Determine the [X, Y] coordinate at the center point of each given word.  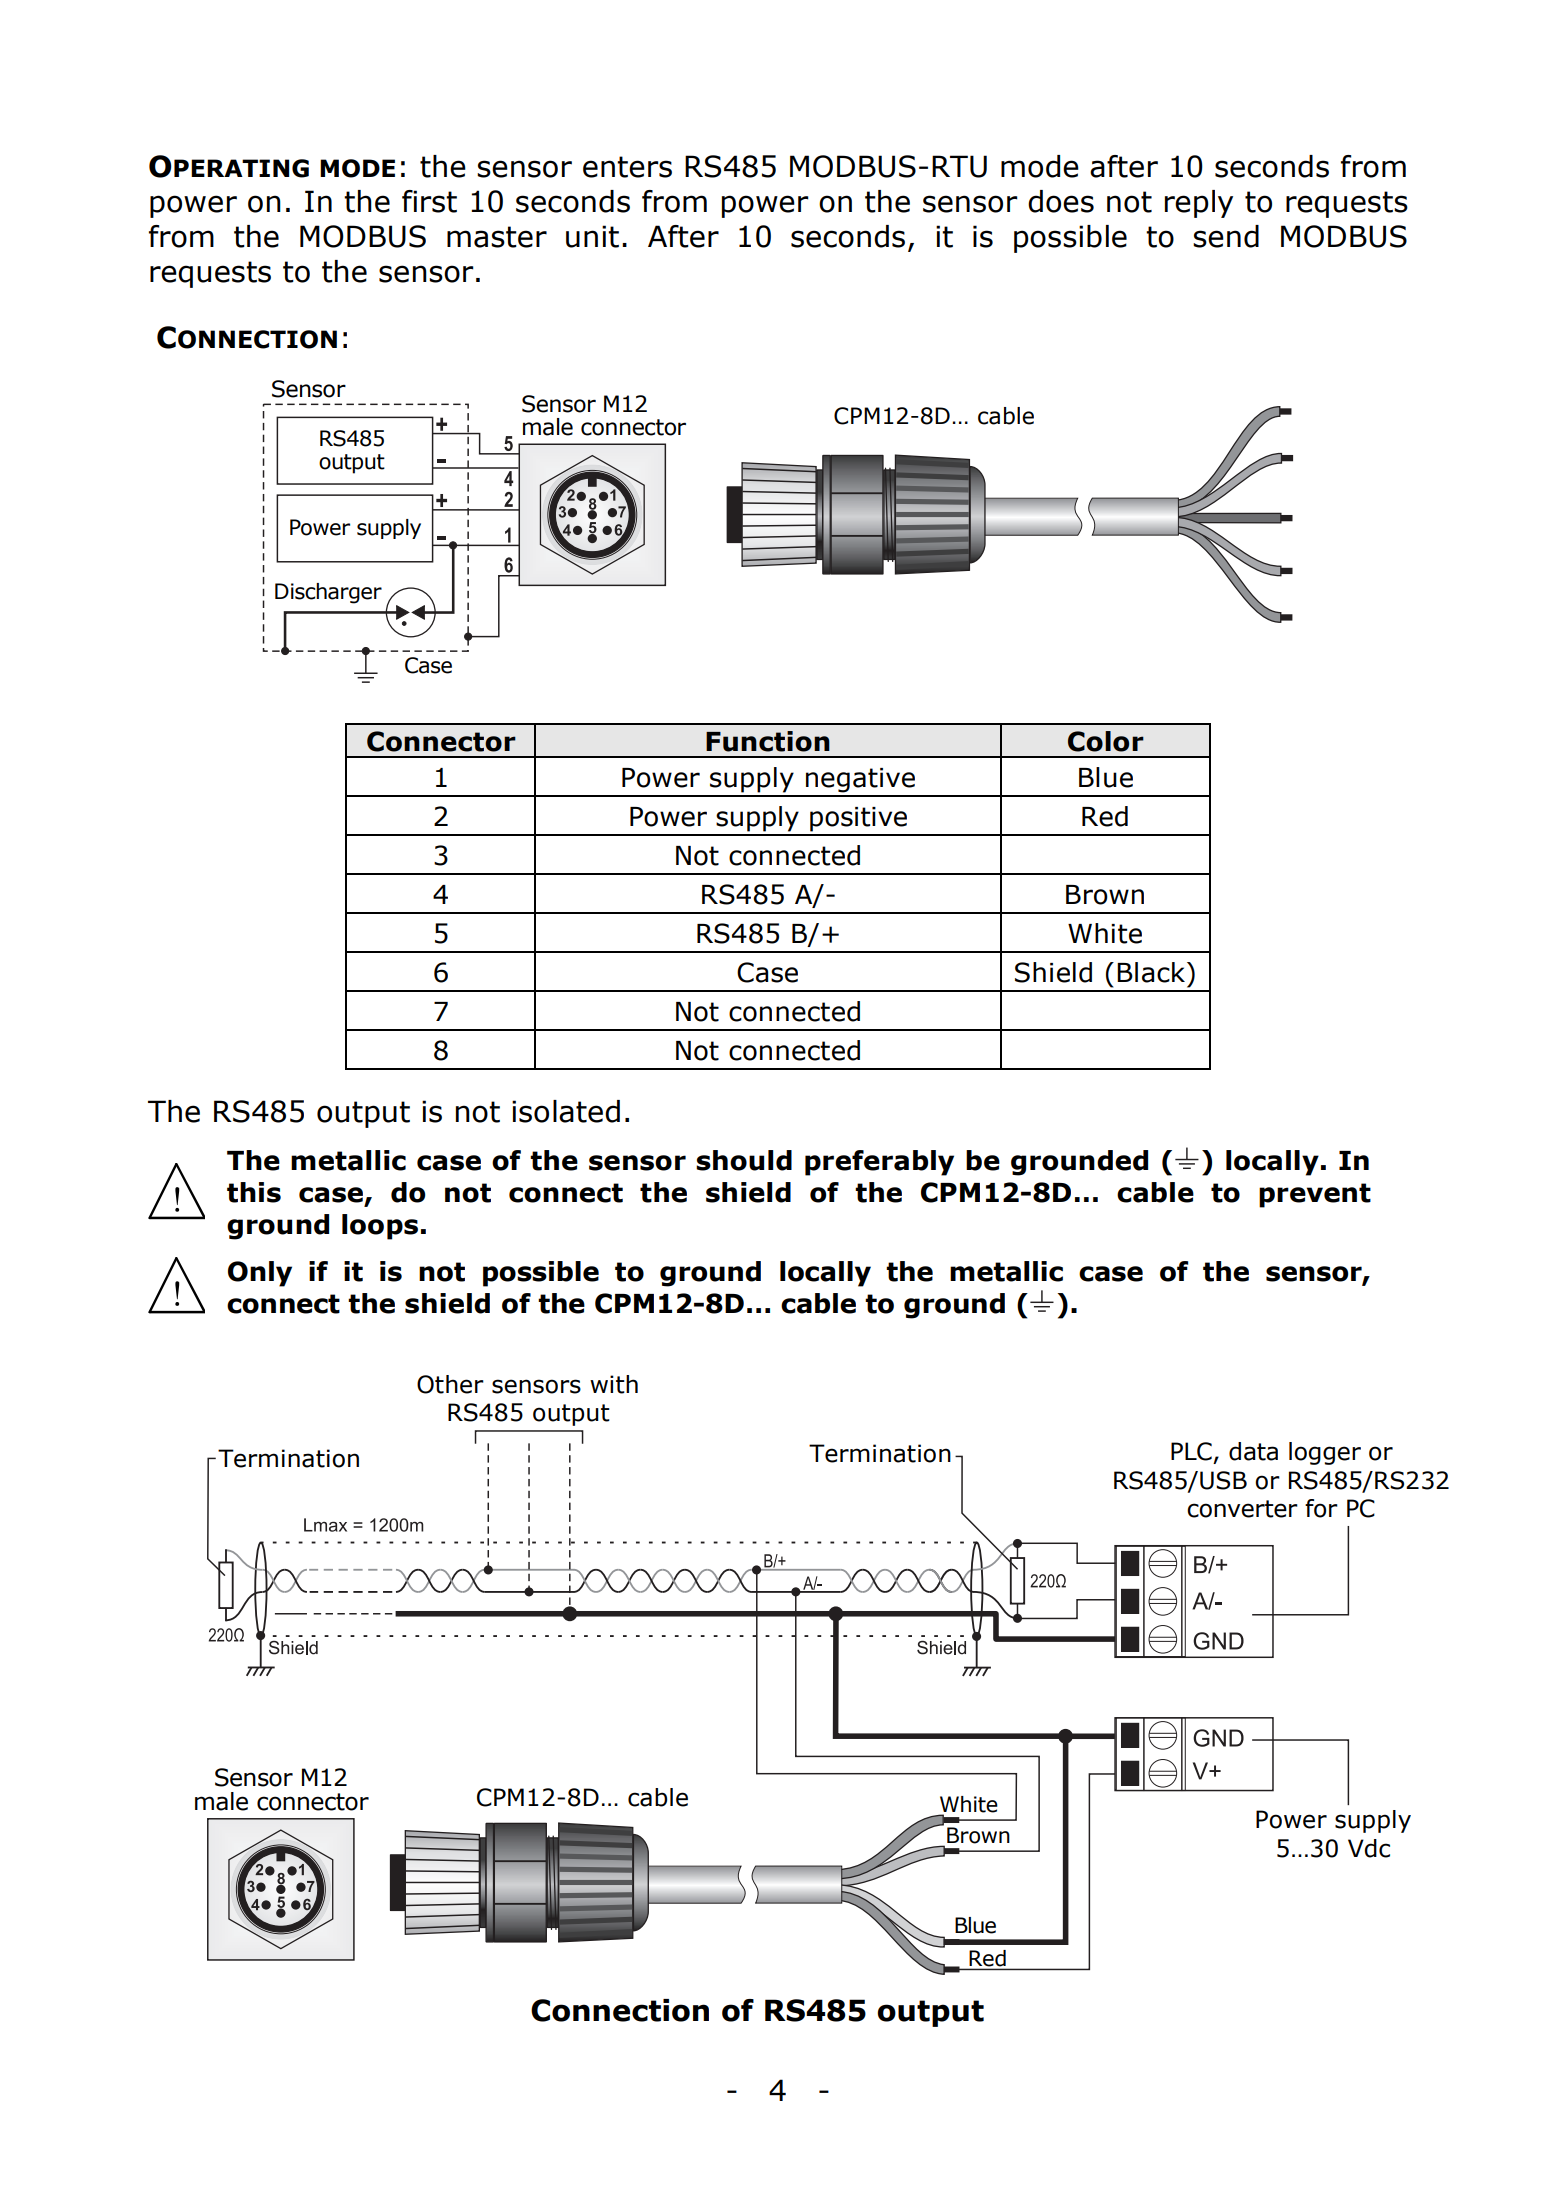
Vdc [1369, 1848]
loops [380, 1227]
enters [627, 167]
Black [1152, 972]
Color [1106, 741]
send [1226, 236]
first [429, 201]
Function [768, 741]
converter [1242, 1509]
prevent [1315, 1195]
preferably [879, 1163]
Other [450, 1384]
